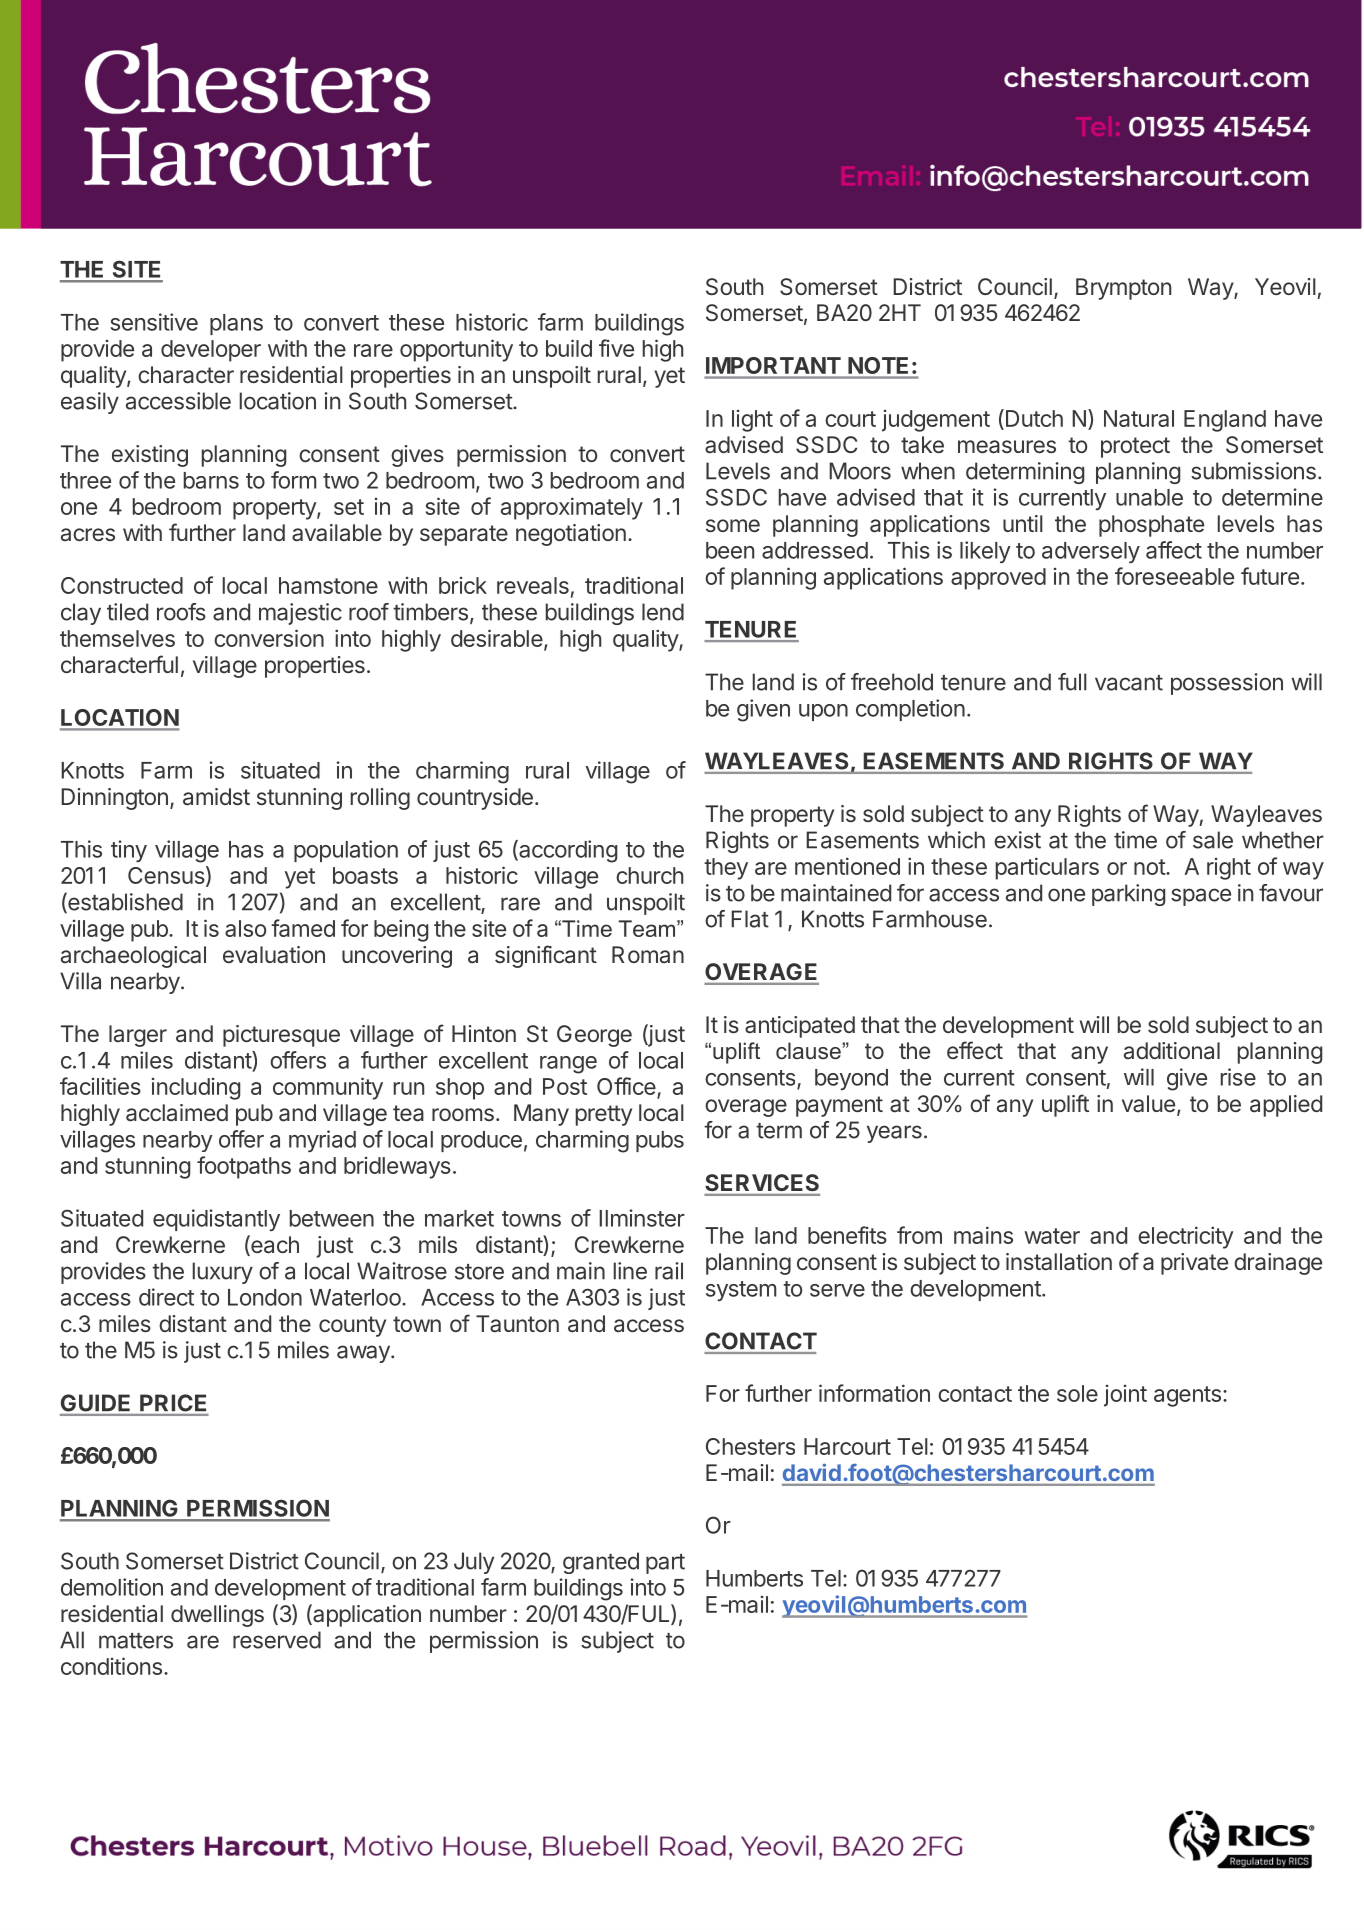  I want to click on parking, so click(1128, 895).
